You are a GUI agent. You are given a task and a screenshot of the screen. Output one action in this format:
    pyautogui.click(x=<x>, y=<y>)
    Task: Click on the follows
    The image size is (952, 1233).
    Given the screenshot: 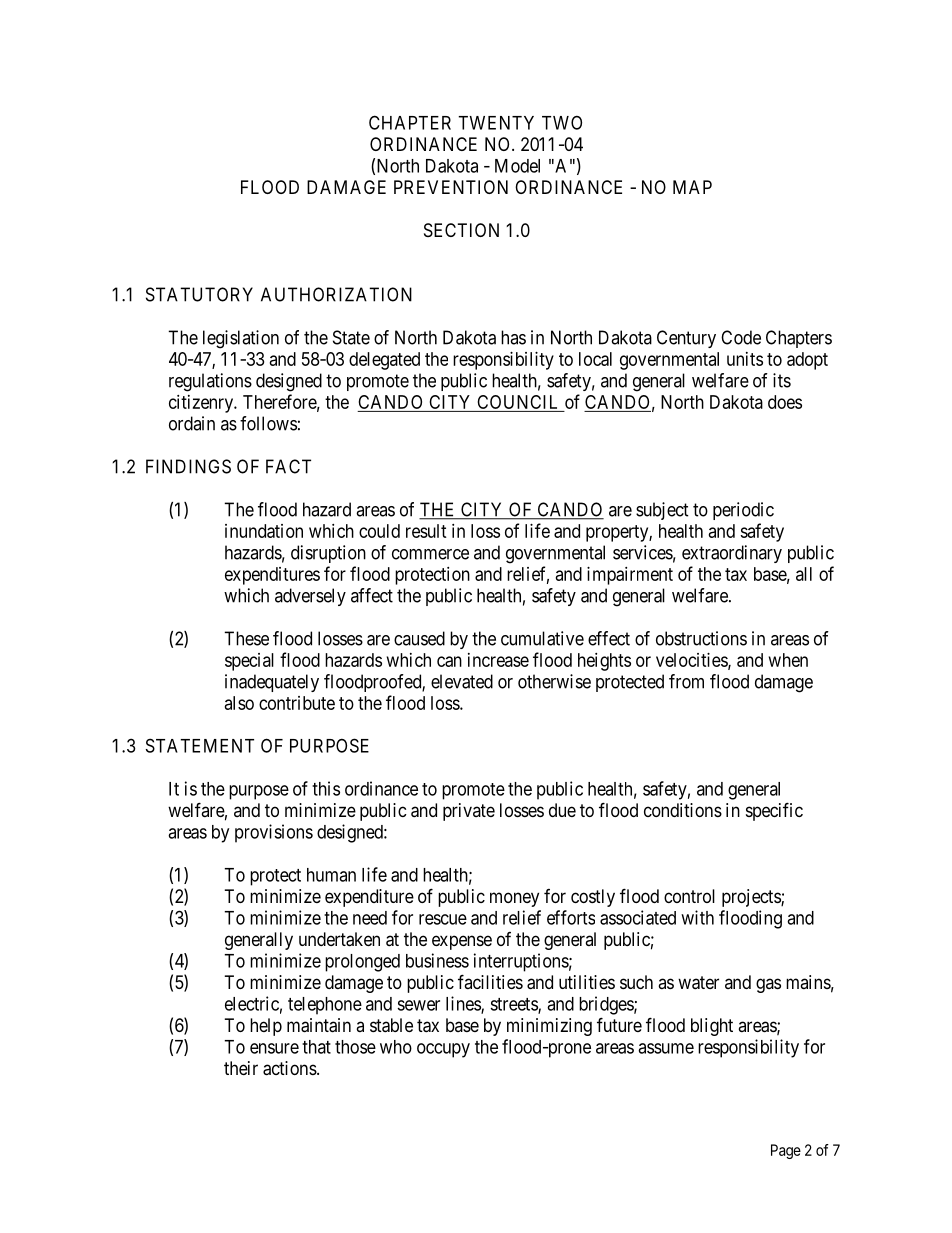 What is the action you would take?
    pyautogui.click(x=268, y=423)
